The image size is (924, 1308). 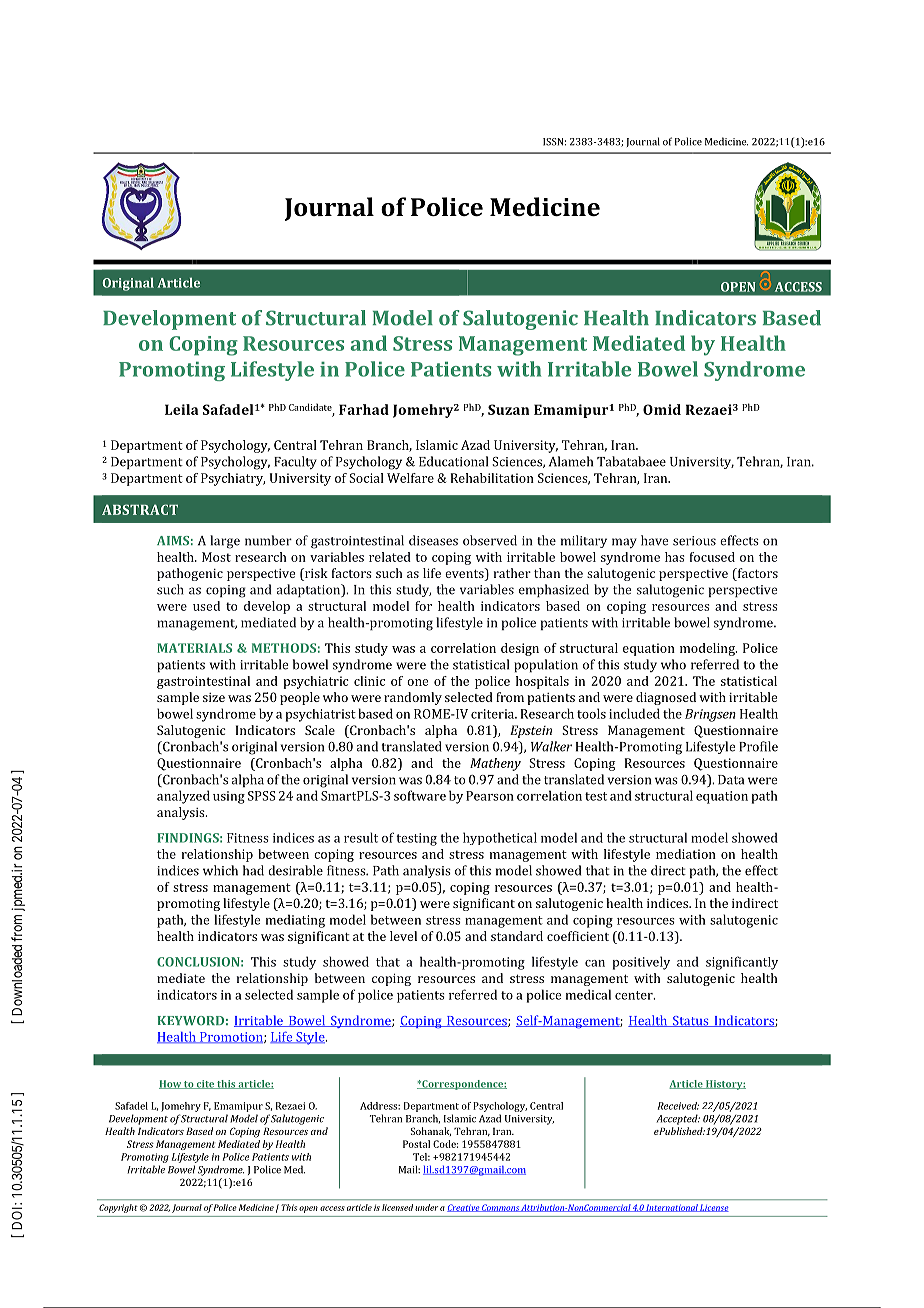 I want to click on cite, so click(x=205, y=1084).
